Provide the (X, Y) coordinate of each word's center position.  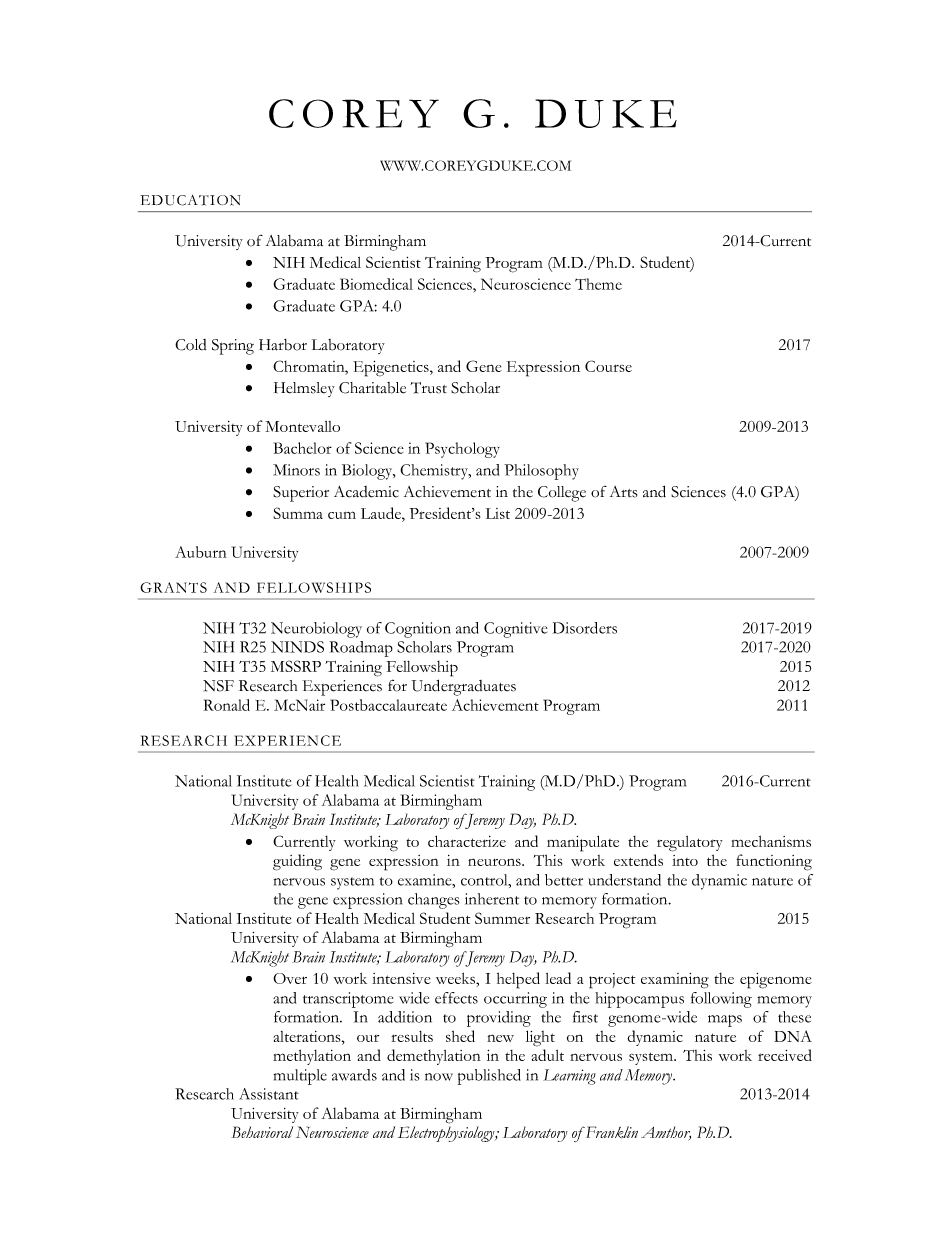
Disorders (585, 628)
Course (608, 366)
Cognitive (515, 630)
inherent (492, 899)
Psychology (462, 450)
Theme (598, 284)
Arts (624, 492)
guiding (297, 862)
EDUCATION (190, 200)
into (685, 860)
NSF (218, 686)
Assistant (269, 1094)
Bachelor (303, 448)
